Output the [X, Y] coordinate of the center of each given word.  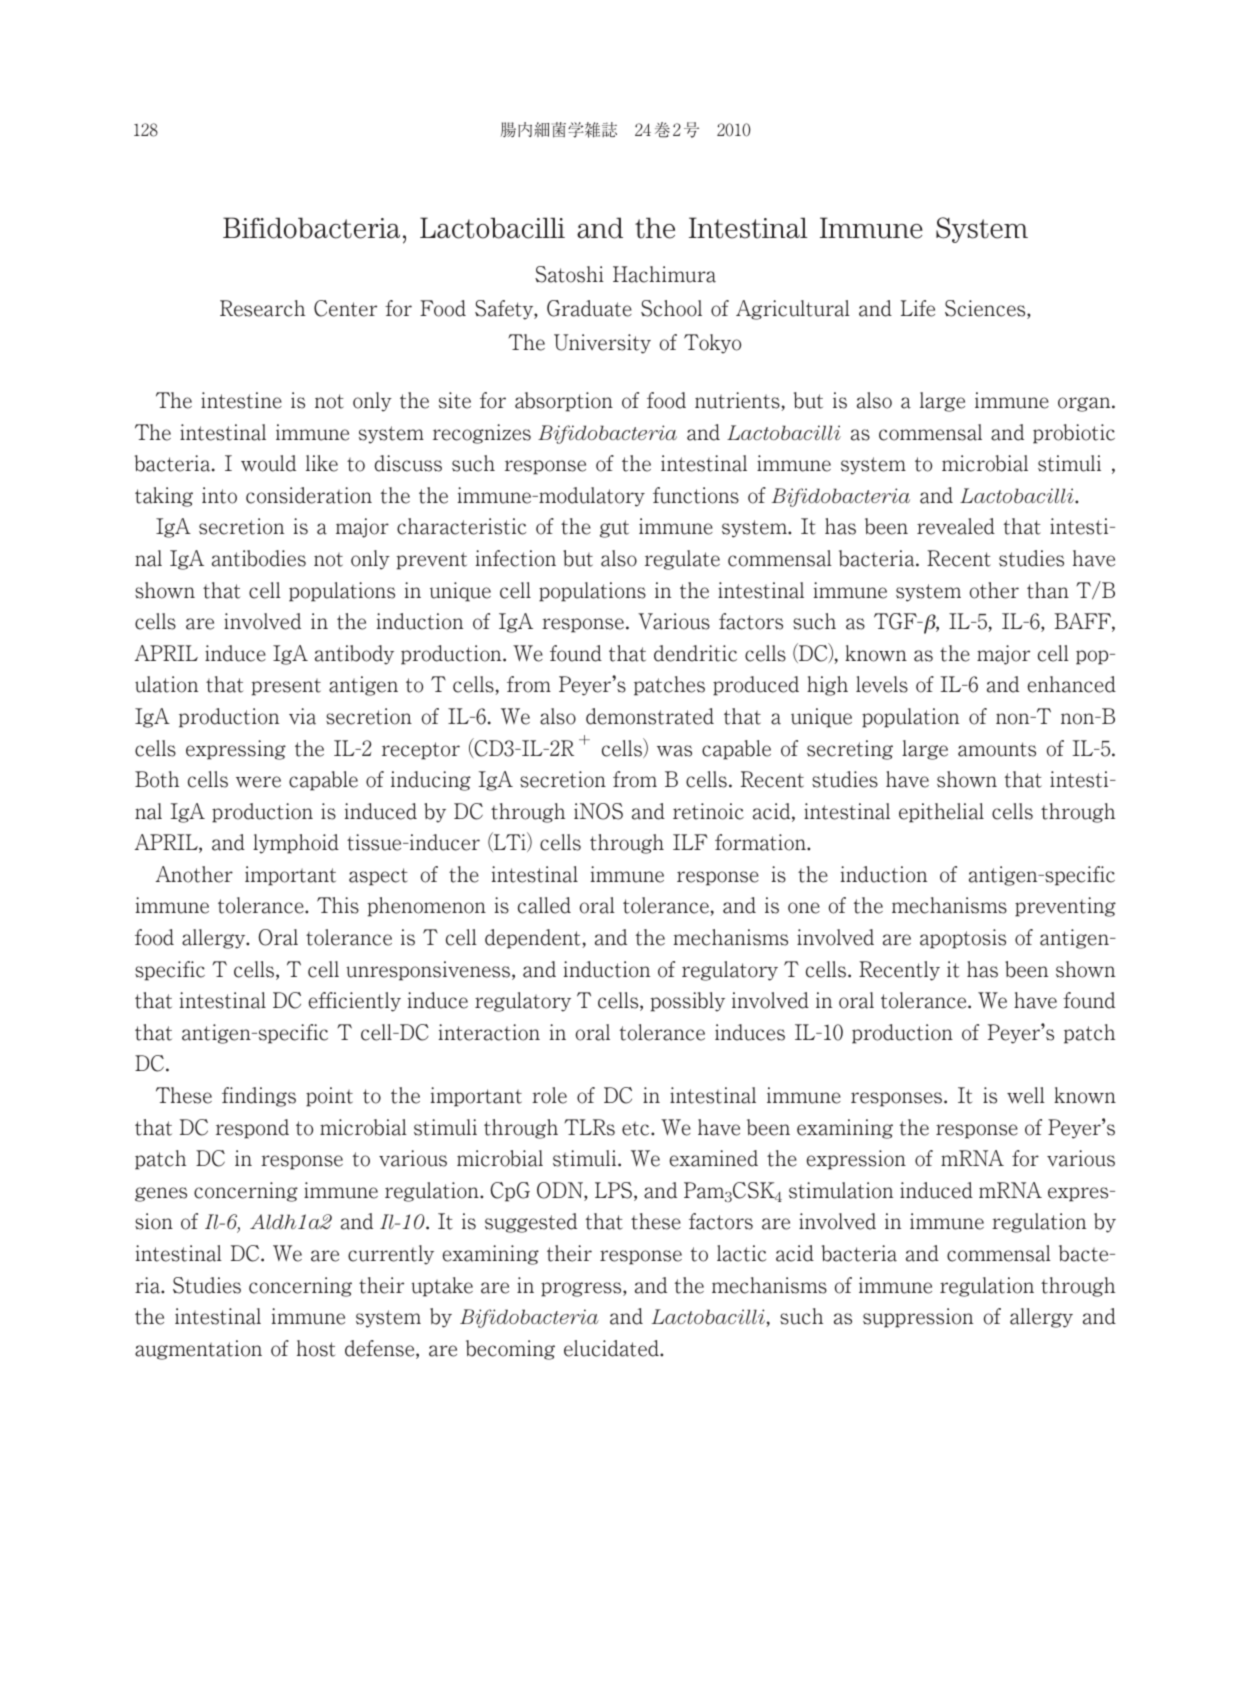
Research [262, 308]
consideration [309, 495]
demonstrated [650, 716]
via [302, 716]
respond [252, 1129]
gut [614, 529]
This [338, 905]
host [316, 1348]
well [1026, 1095]
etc [637, 1129]
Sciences [986, 309]
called [544, 905]
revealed [956, 526]
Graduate [589, 308]
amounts [997, 749]
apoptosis [963, 939]
